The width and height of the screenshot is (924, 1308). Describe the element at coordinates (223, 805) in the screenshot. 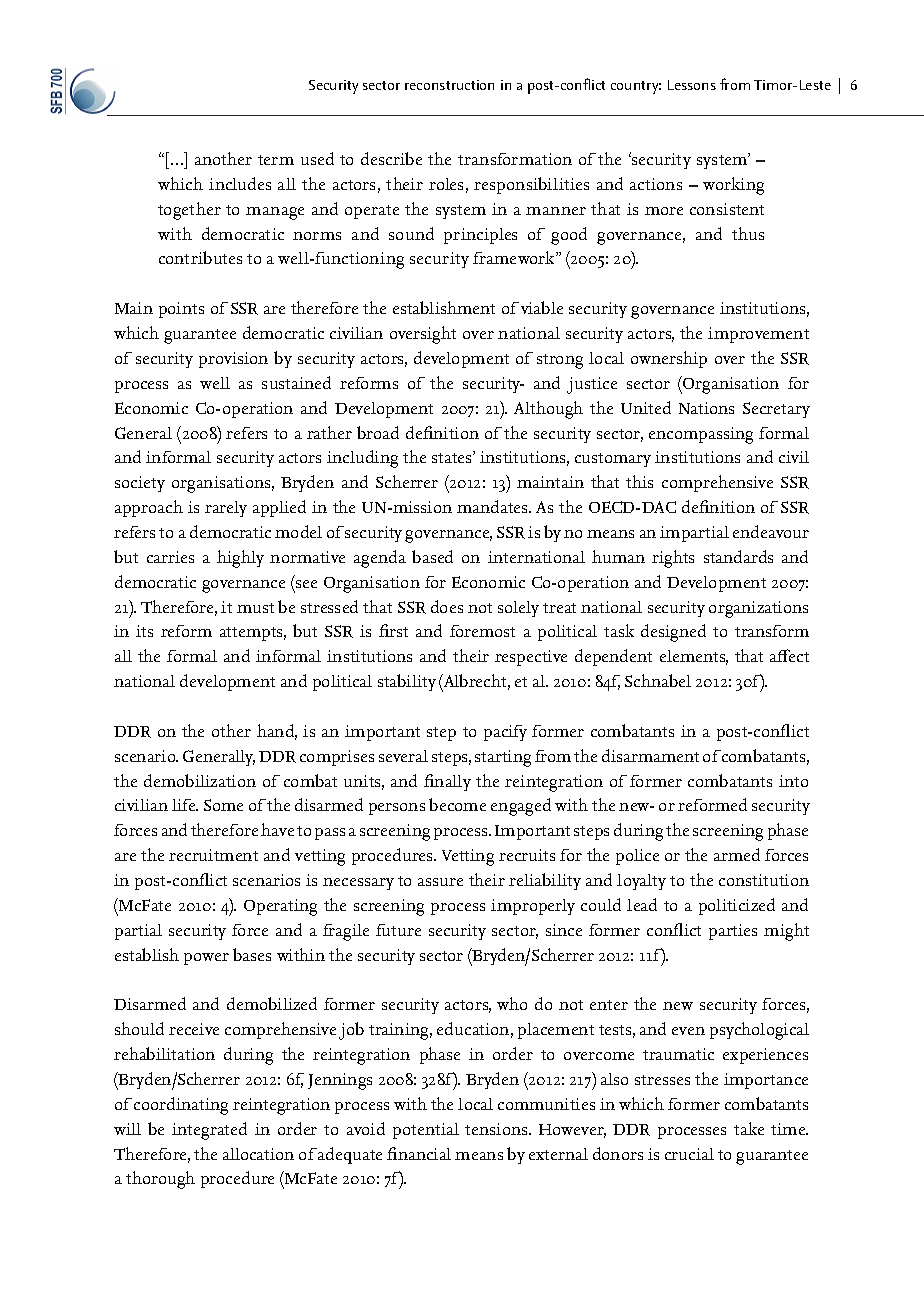

I see `Some` at that location.
